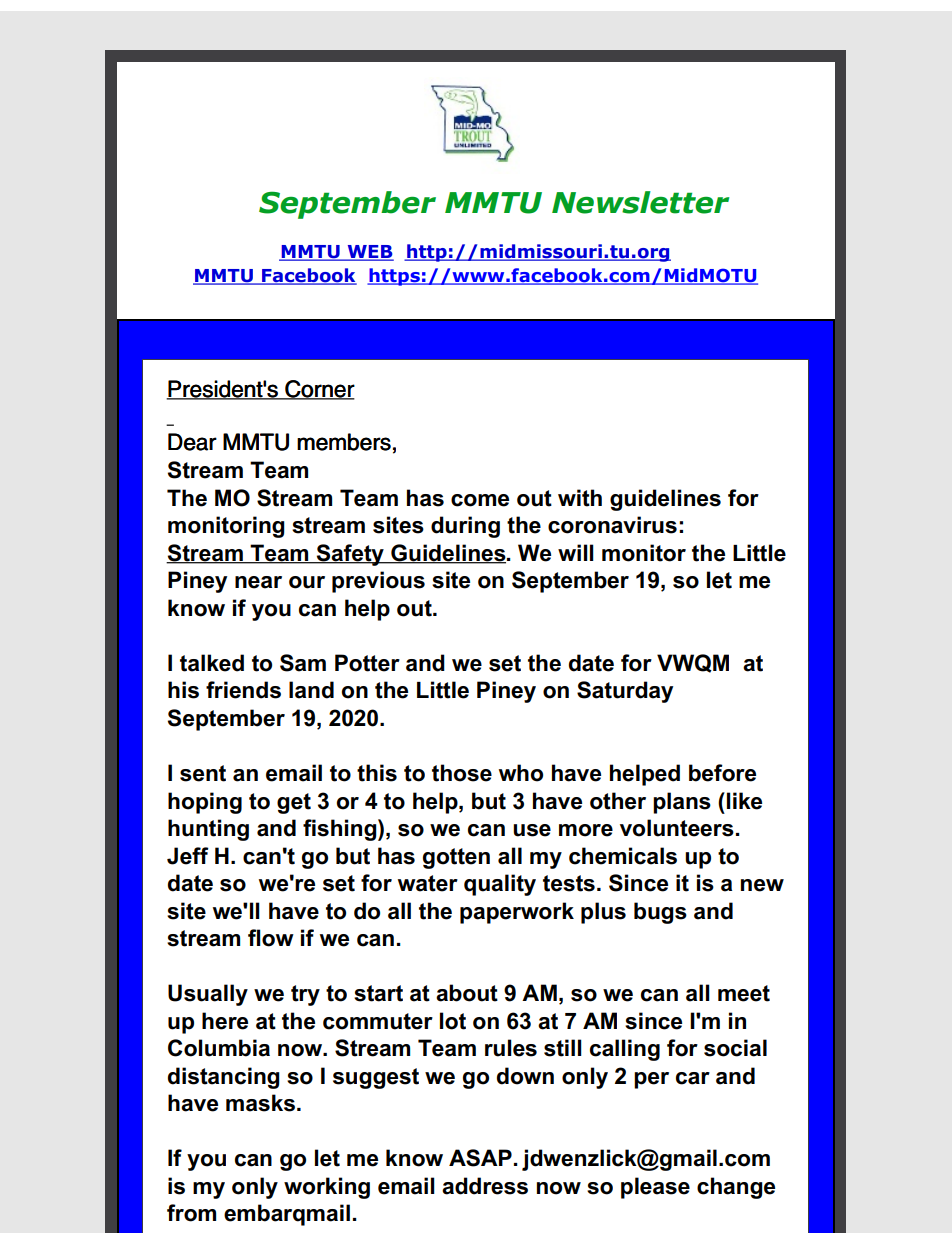  Describe the element at coordinates (456, 858) in the page. I see `gotten` at that location.
